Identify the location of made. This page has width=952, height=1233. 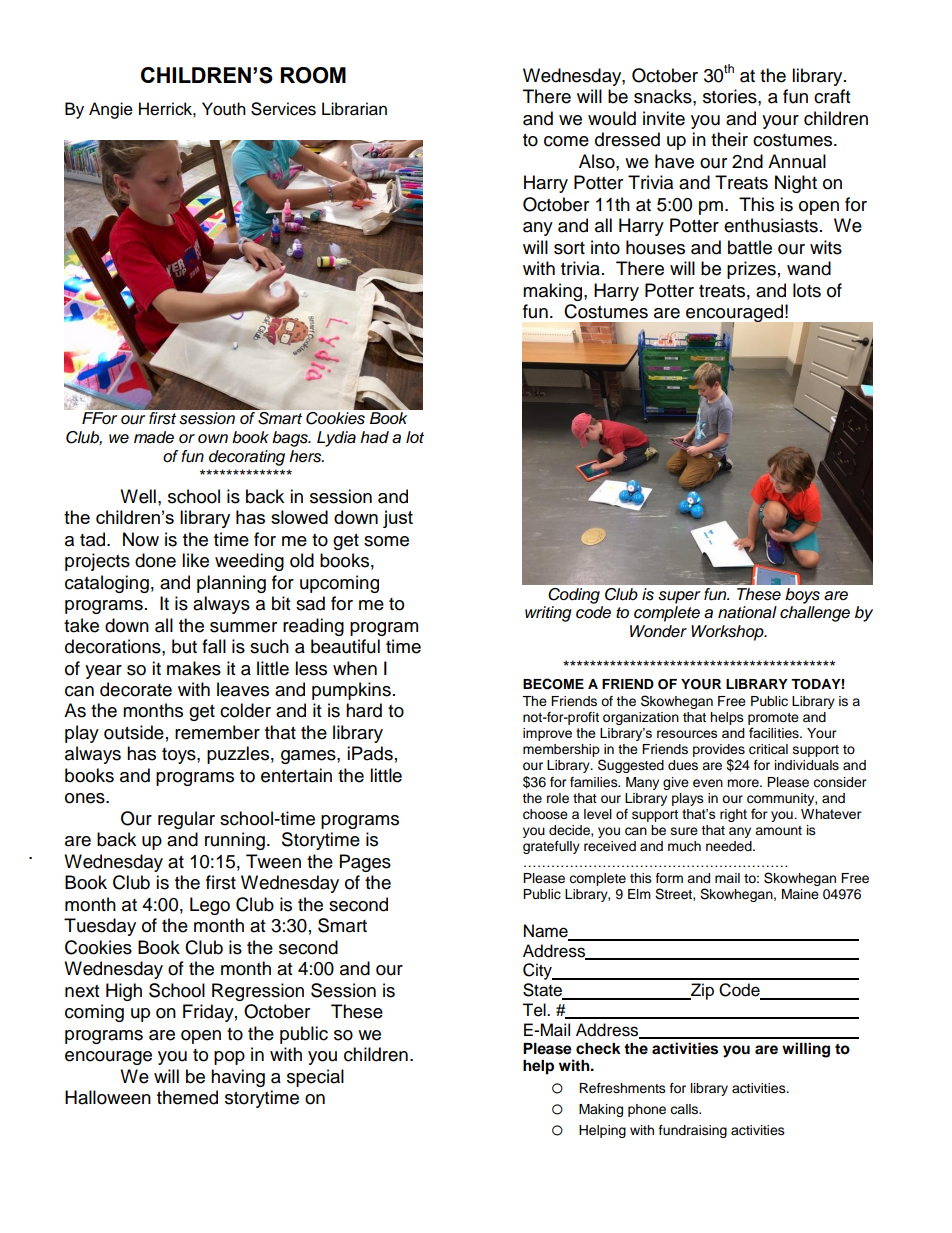
(154, 437).
